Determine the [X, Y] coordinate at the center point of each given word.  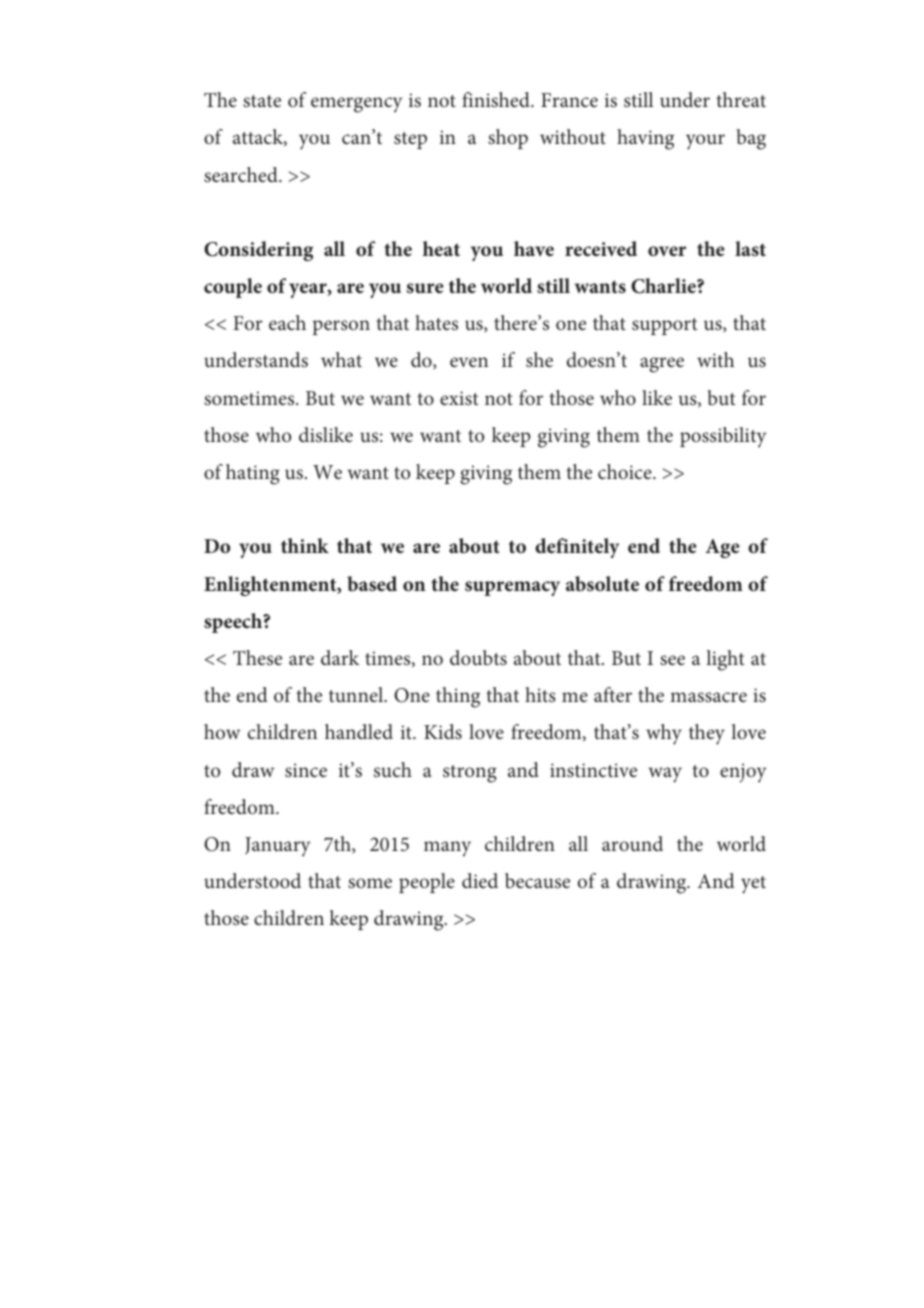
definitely [577, 548]
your [705, 142]
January [277, 847]
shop [508, 139]
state [262, 101]
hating [253, 474]
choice [626, 471]
